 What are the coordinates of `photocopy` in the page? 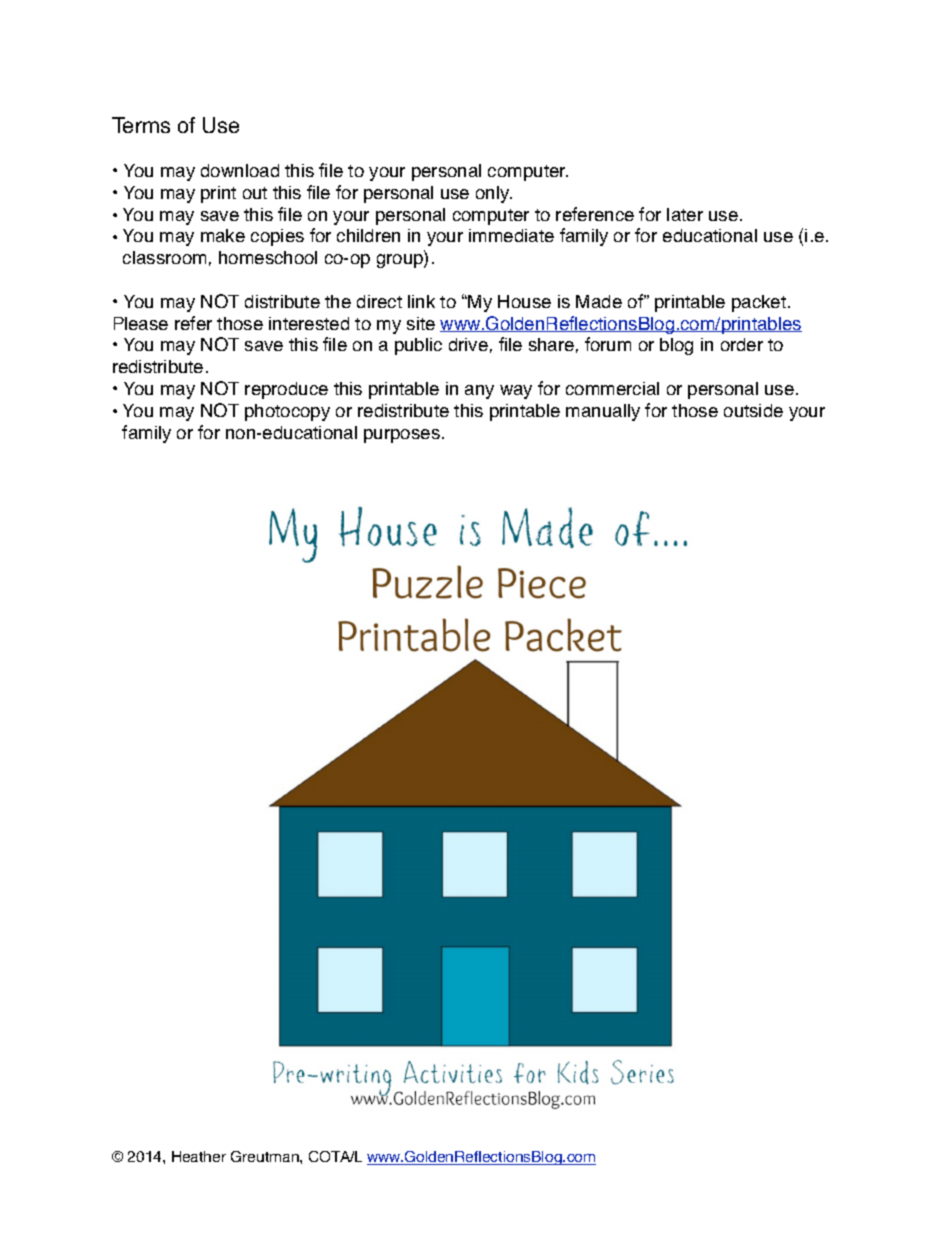 It's located at (287, 412).
